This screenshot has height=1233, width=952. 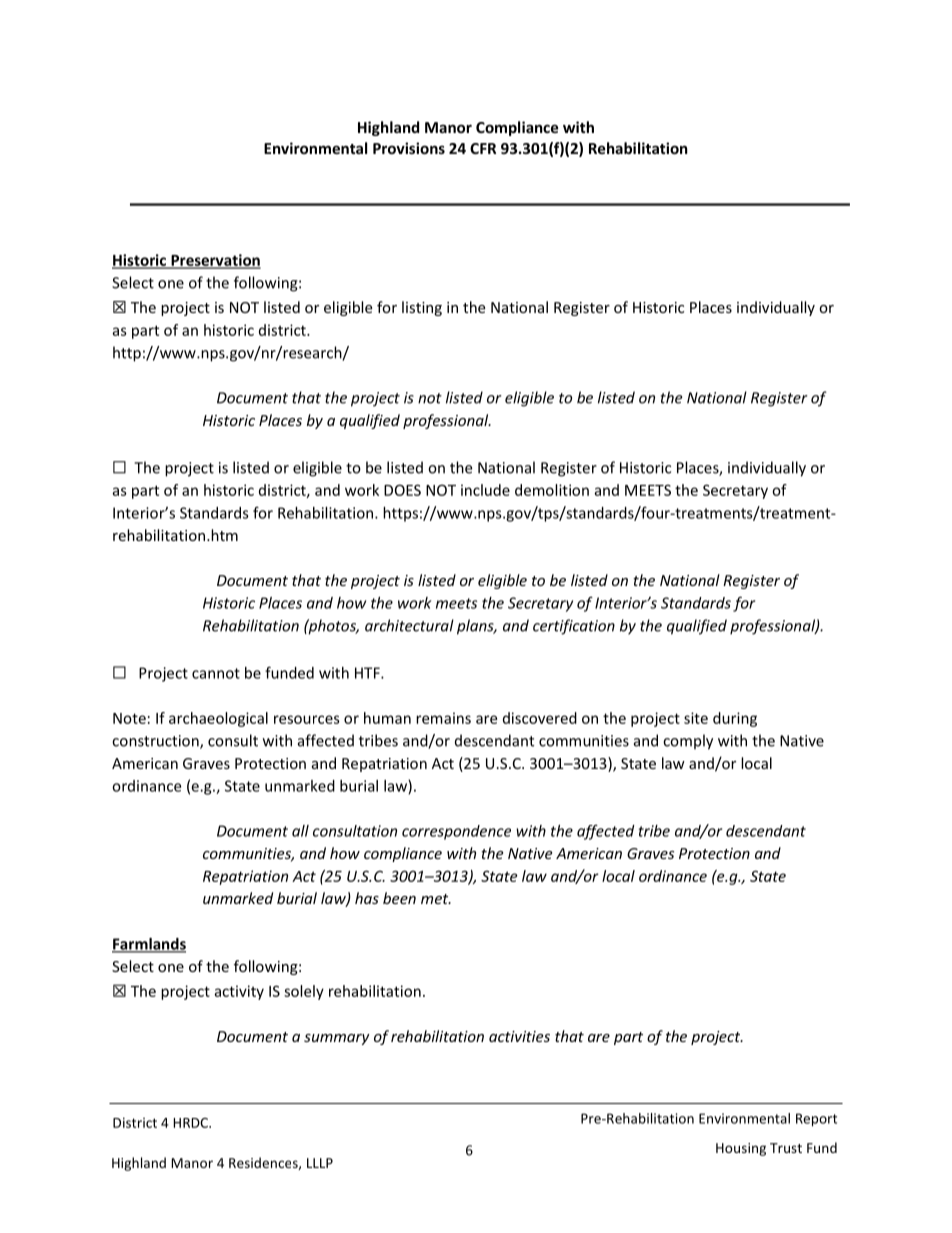 What do you see at coordinates (476, 627) in the screenshot?
I see `plans` at bounding box center [476, 627].
